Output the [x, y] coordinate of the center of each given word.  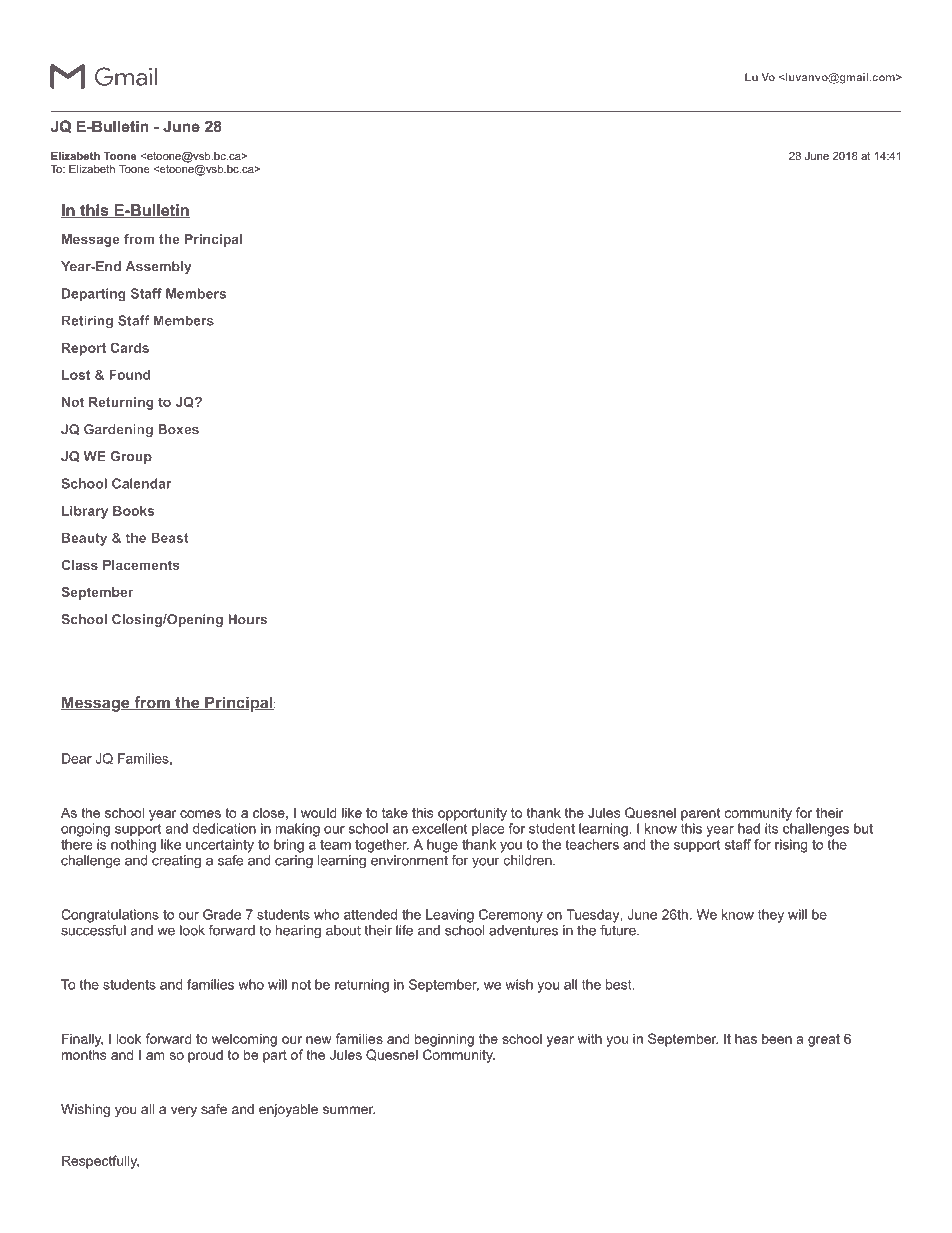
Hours [247, 619]
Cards [129, 347]
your [486, 863]
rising [791, 846]
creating [176, 861]
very [184, 1111]
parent [700, 814]
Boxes [178, 429]
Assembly [159, 267]
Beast [170, 538]
